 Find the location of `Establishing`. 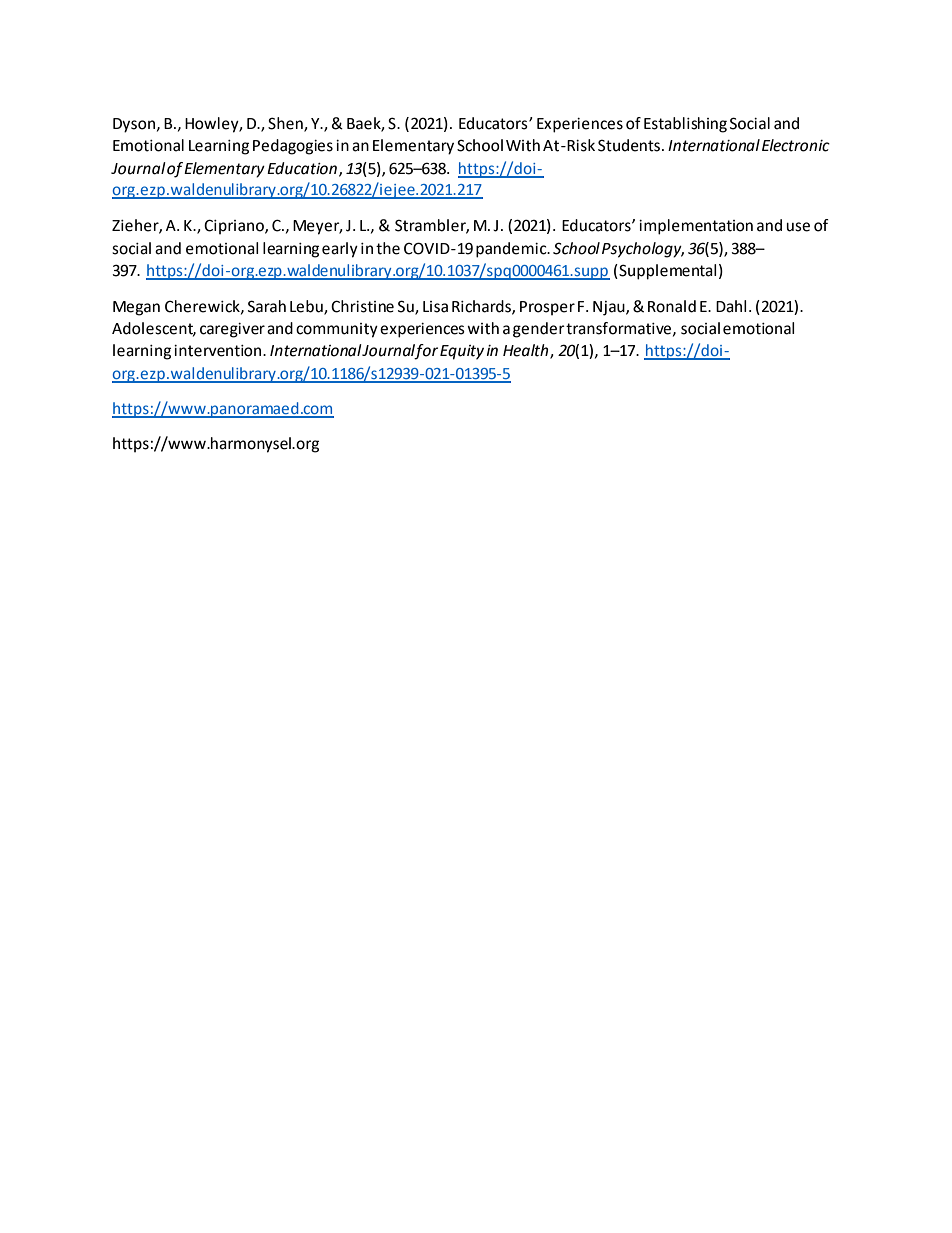

Establishing is located at coordinates (685, 125).
